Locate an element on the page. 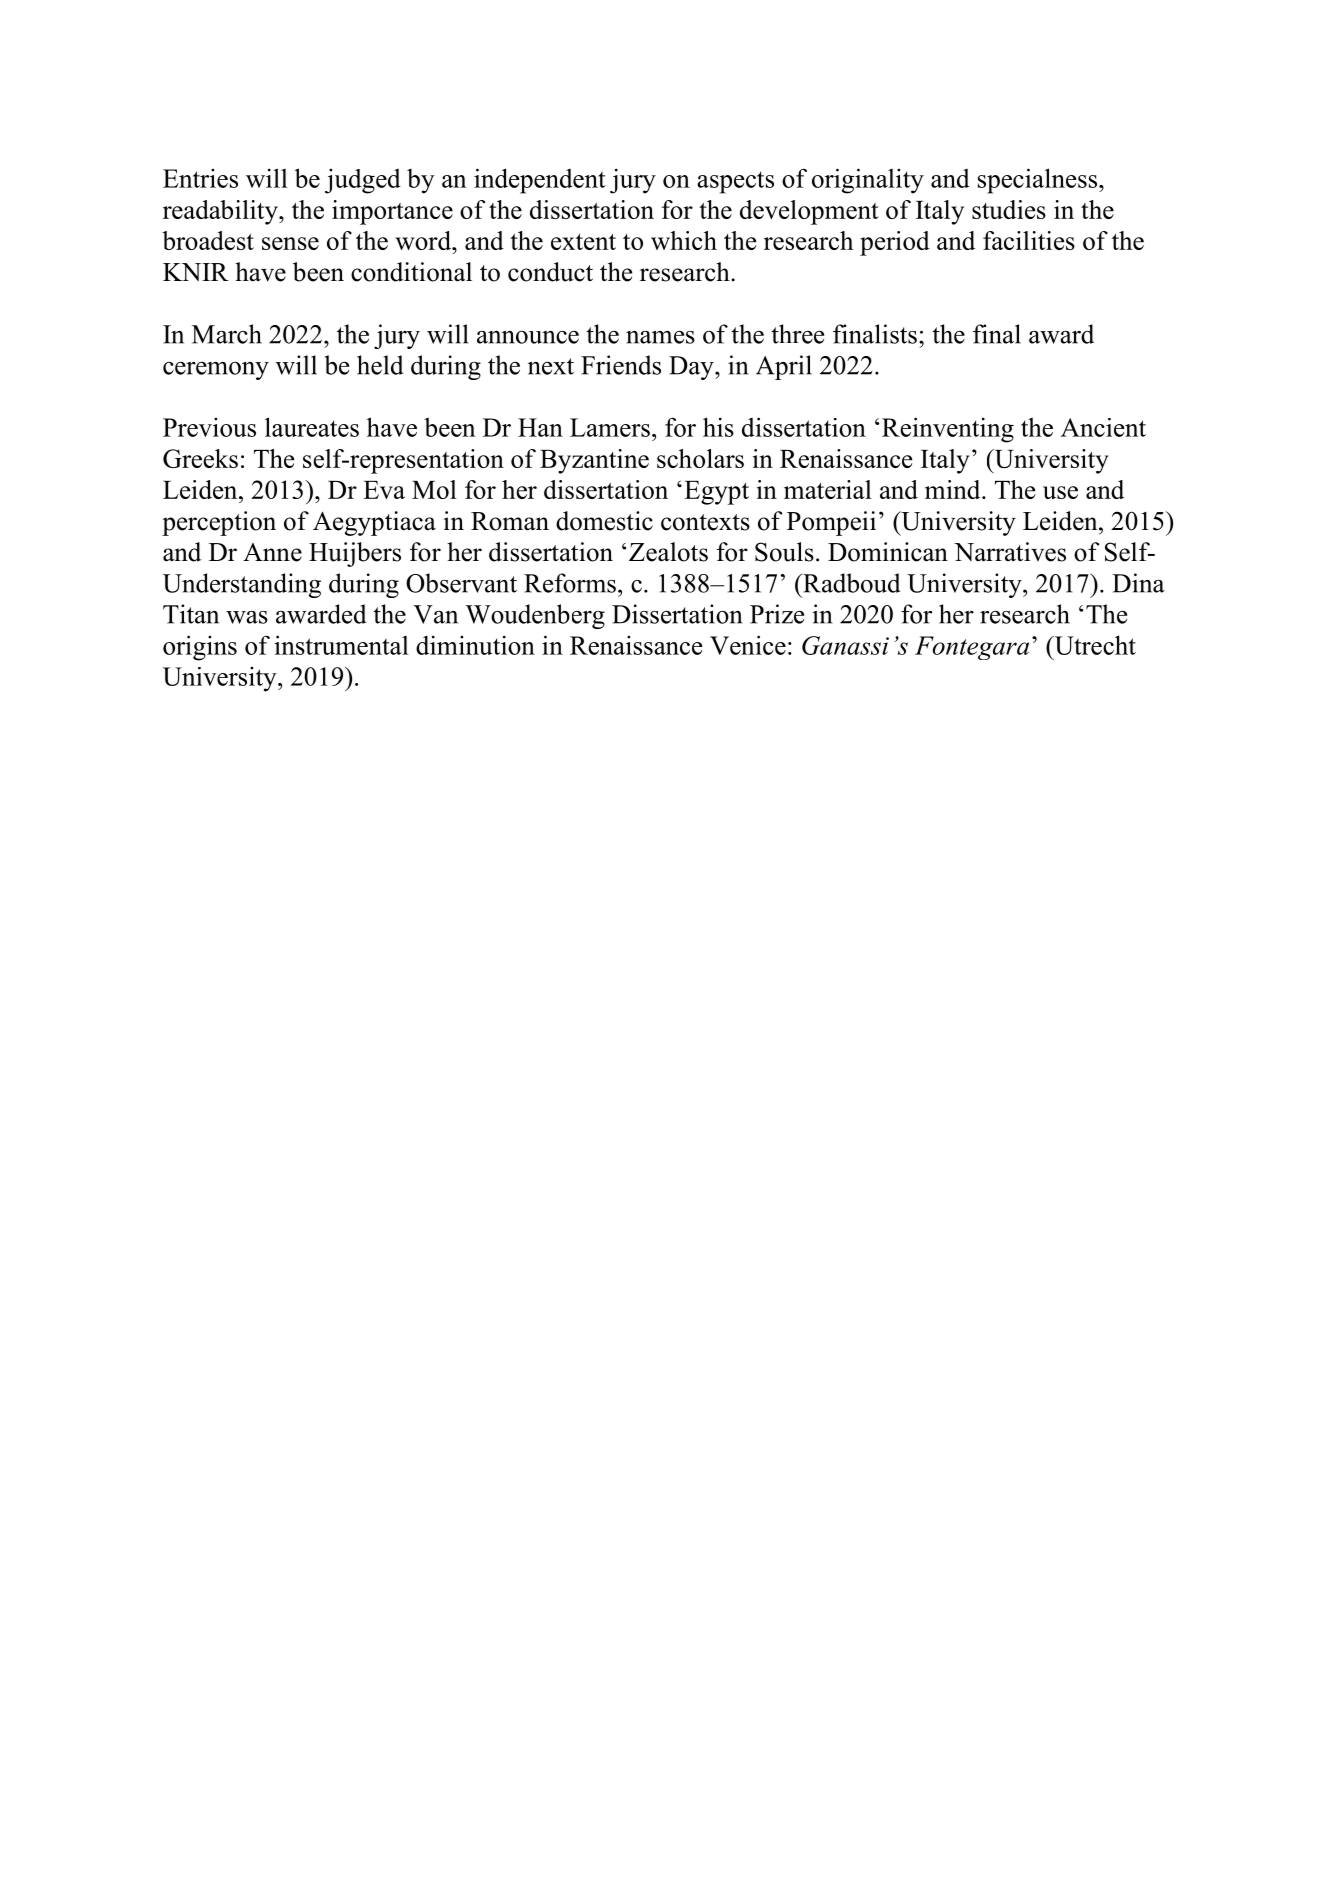 Image resolution: width=1342 pixels, height=1899 pixels. facilities is located at coordinates (1029, 240).
